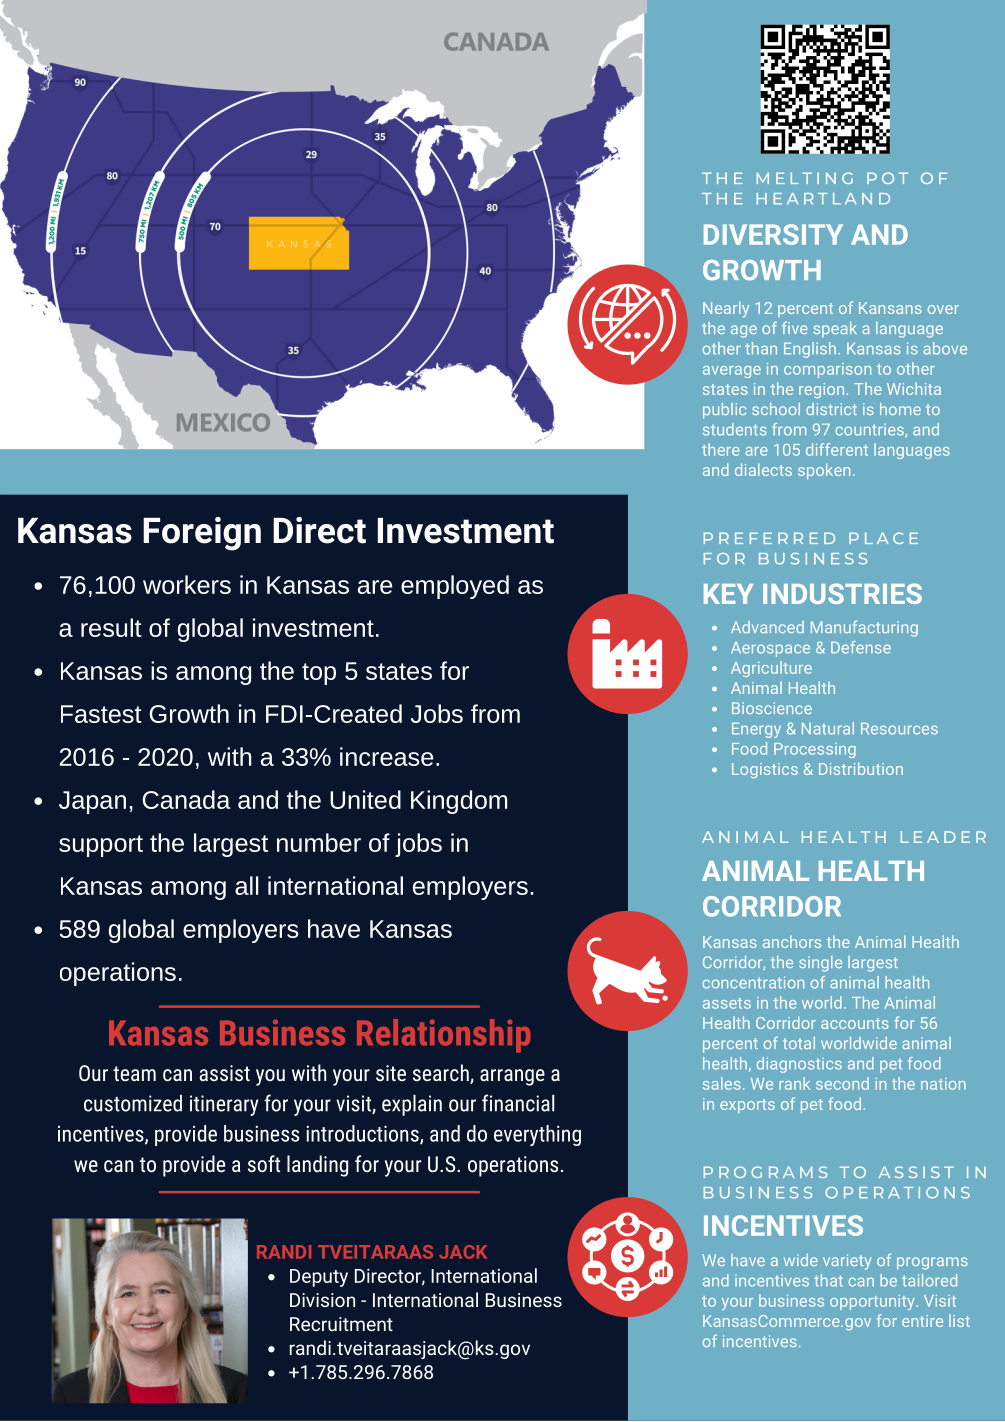 The height and width of the screenshot is (1422, 1005). I want to click on Nearly, so click(726, 309).
